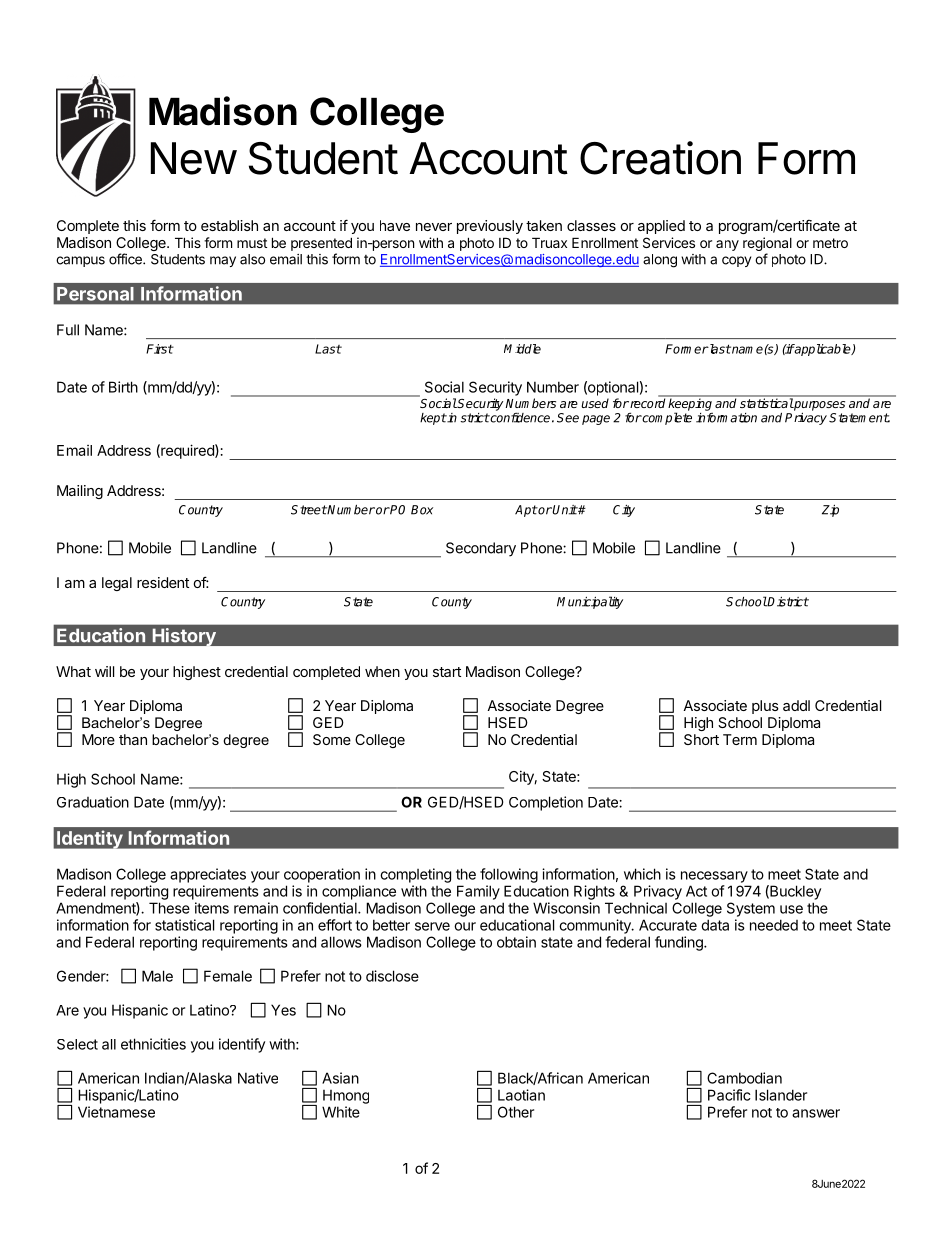  I want to click on Middle, so click(522, 349).
